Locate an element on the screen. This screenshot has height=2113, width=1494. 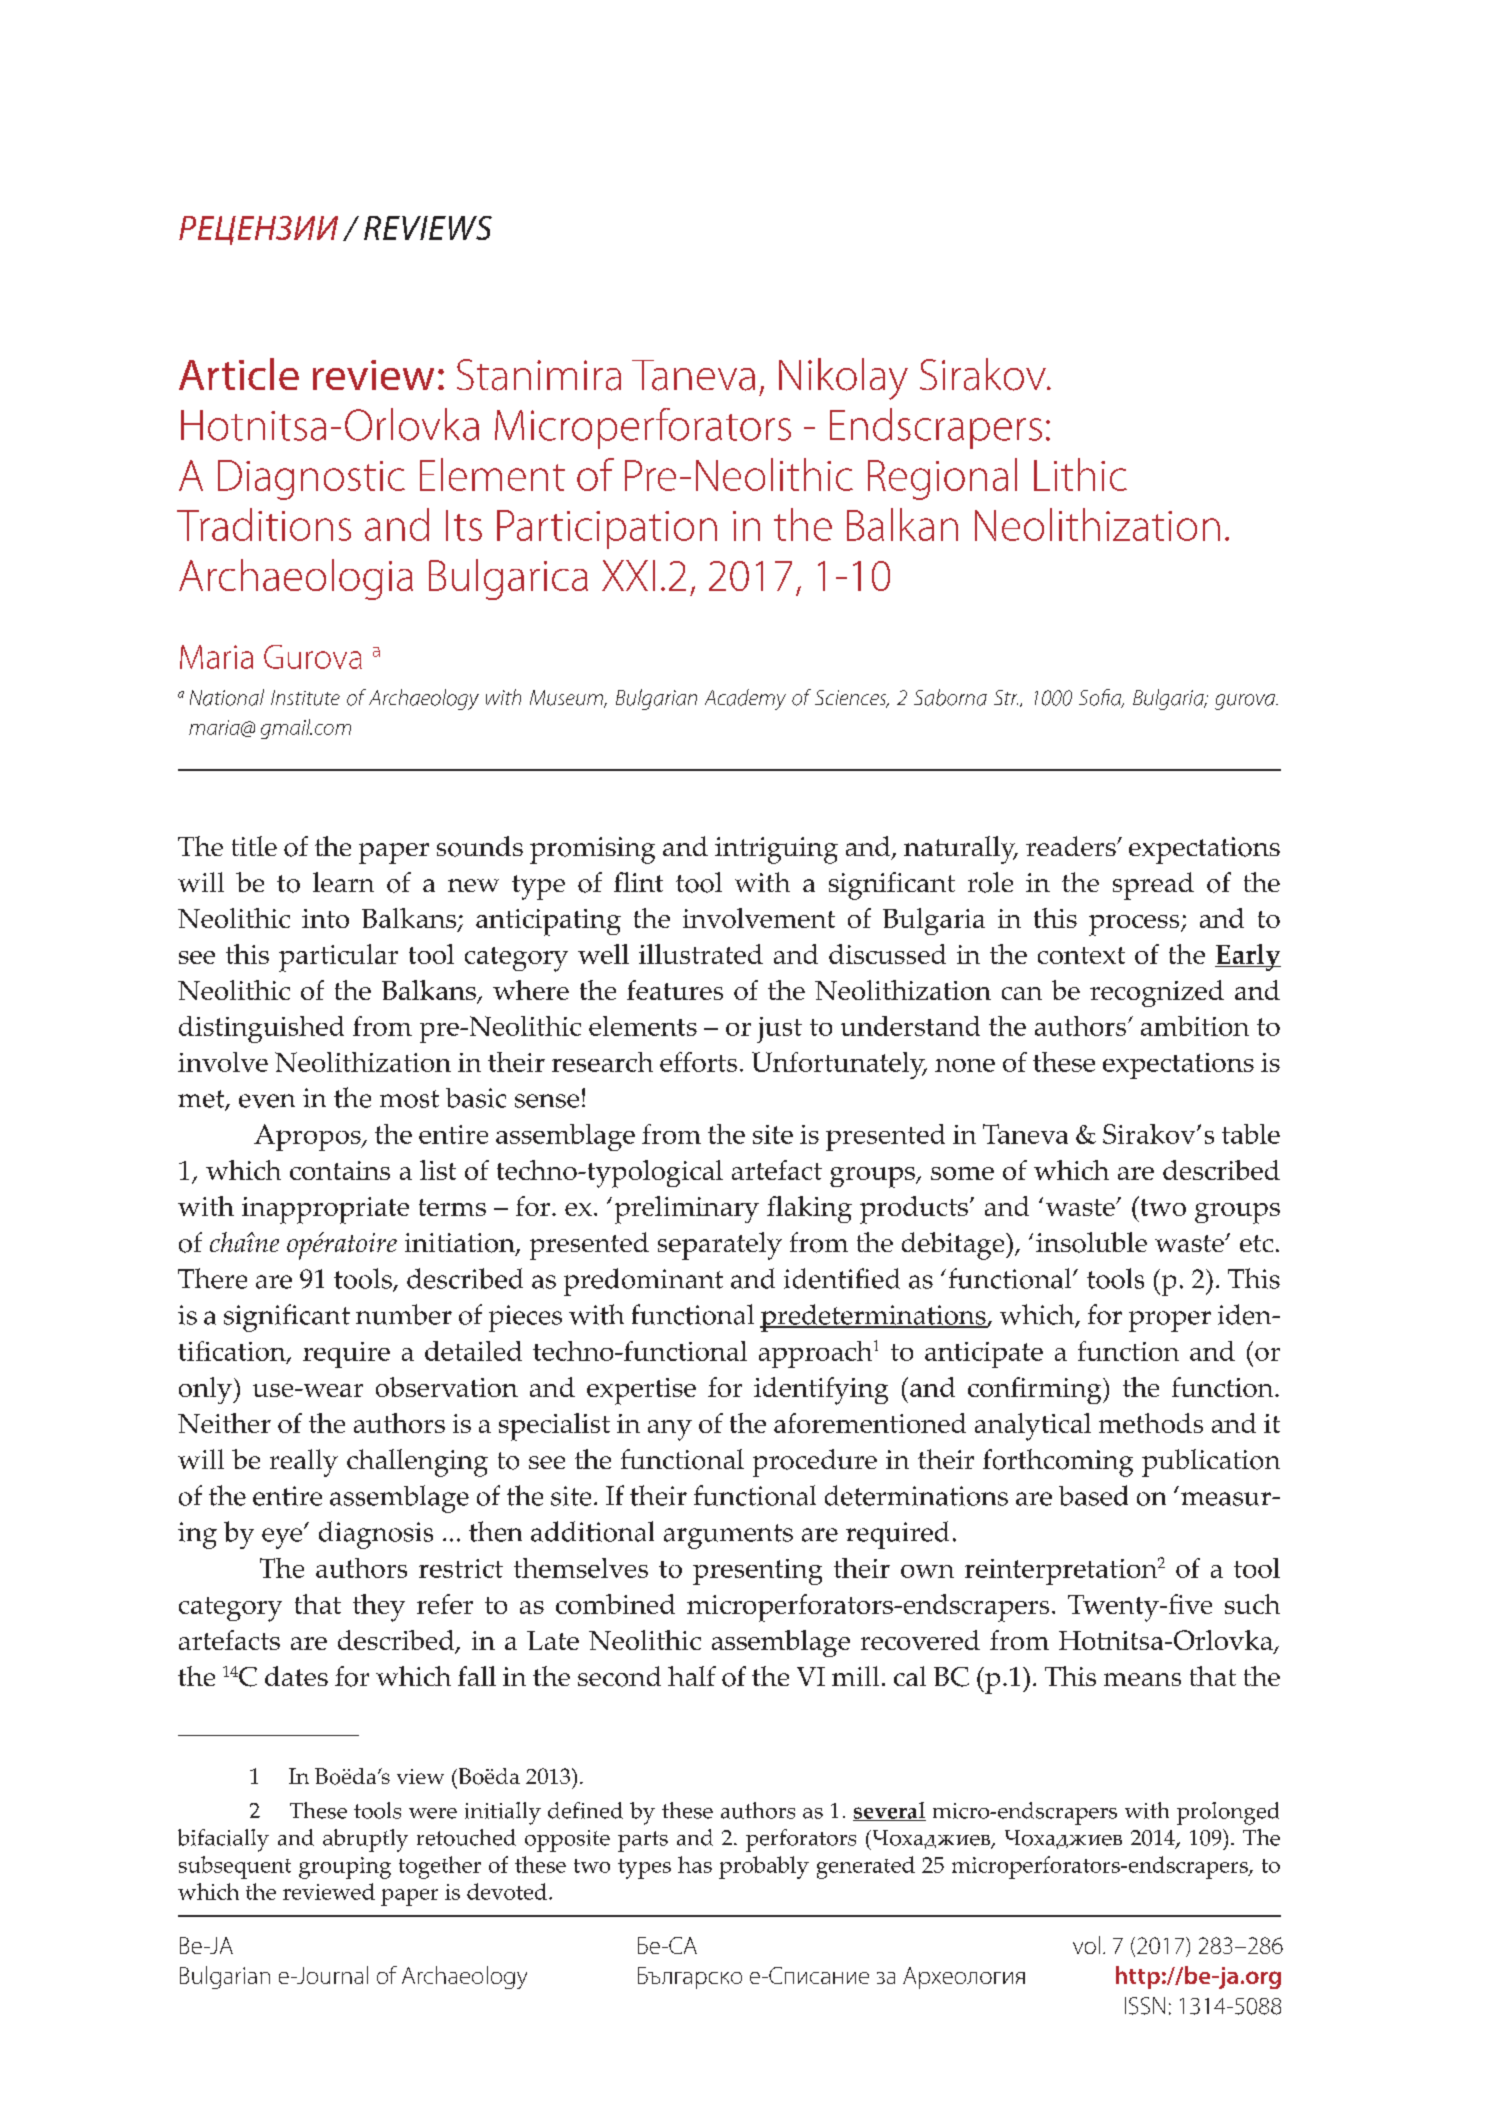
grouping is located at coordinates (345, 1868).
